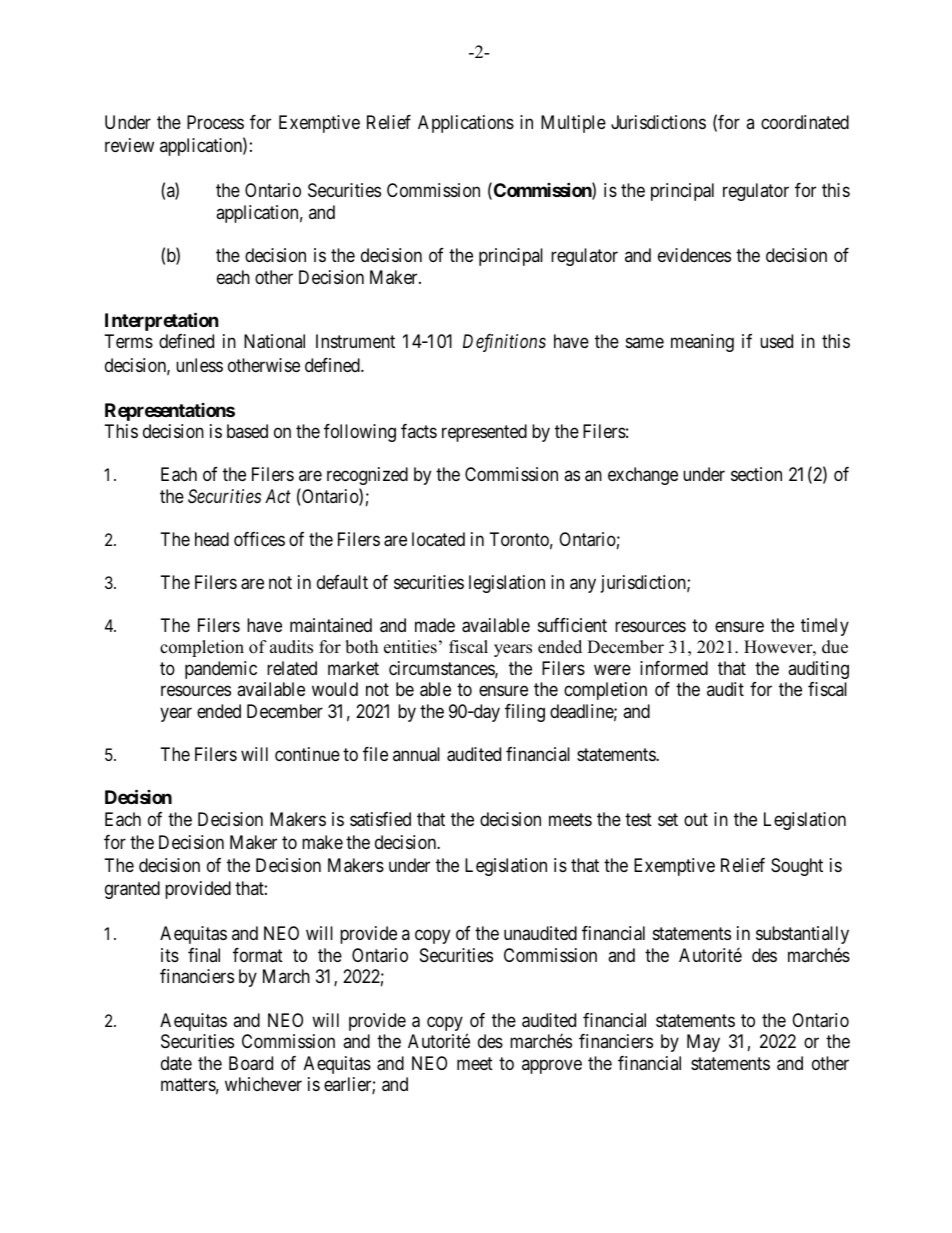 Image resolution: width=952 pixels, height=1233 pixels. Describe the element at coordinates (805, 122) in the document. I see `coordinated` at that location.
